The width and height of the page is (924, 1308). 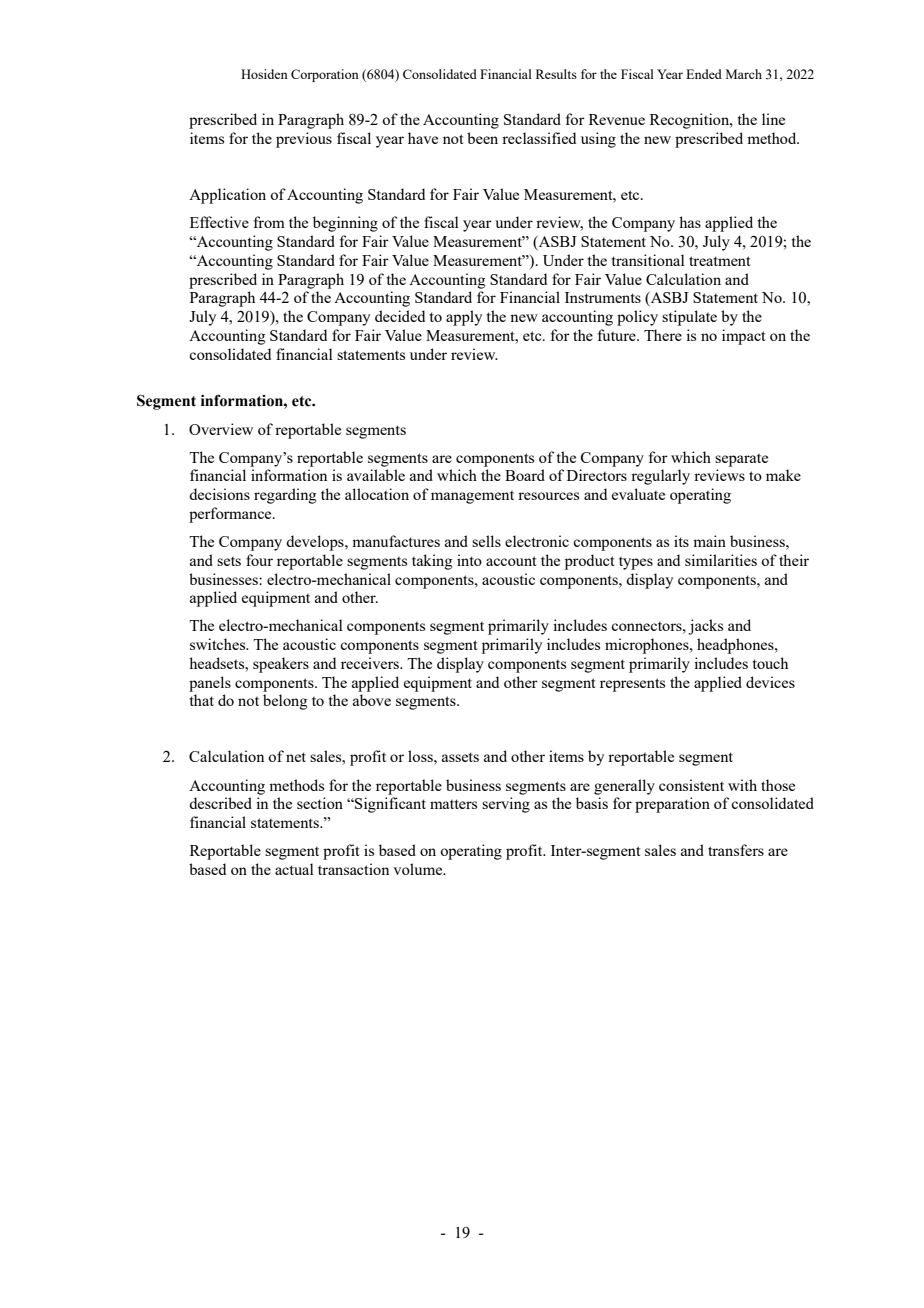 What do you see at coordinates (743, 337) in the page?
I see `impact` at bounding box center [743, 337].
